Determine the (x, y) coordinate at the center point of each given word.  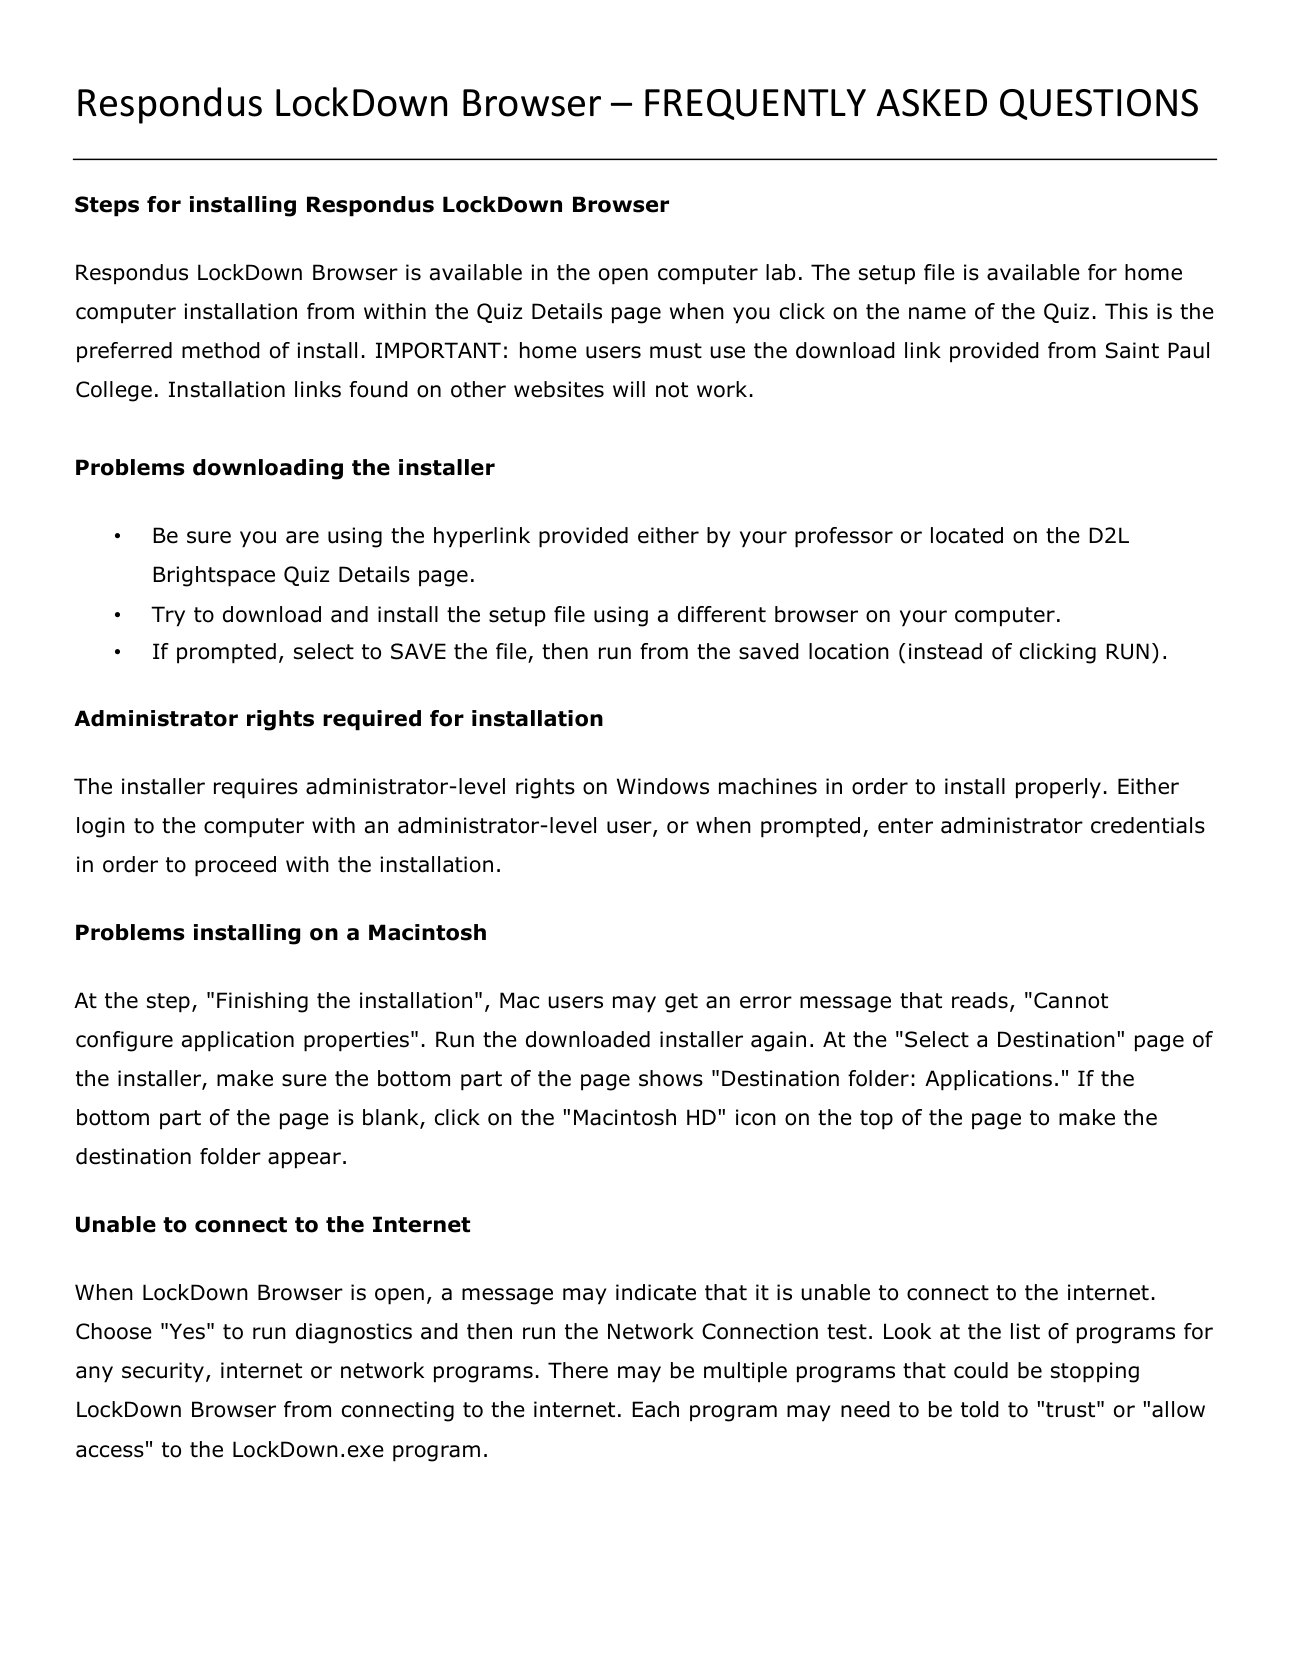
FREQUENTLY (755, 104)
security (163, 1372)
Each (655, 1409)
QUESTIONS (1099, 104)
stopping (1095, 1372)
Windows (663, 786)
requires (256, 788)
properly (1058, 788)
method (220, 350)
